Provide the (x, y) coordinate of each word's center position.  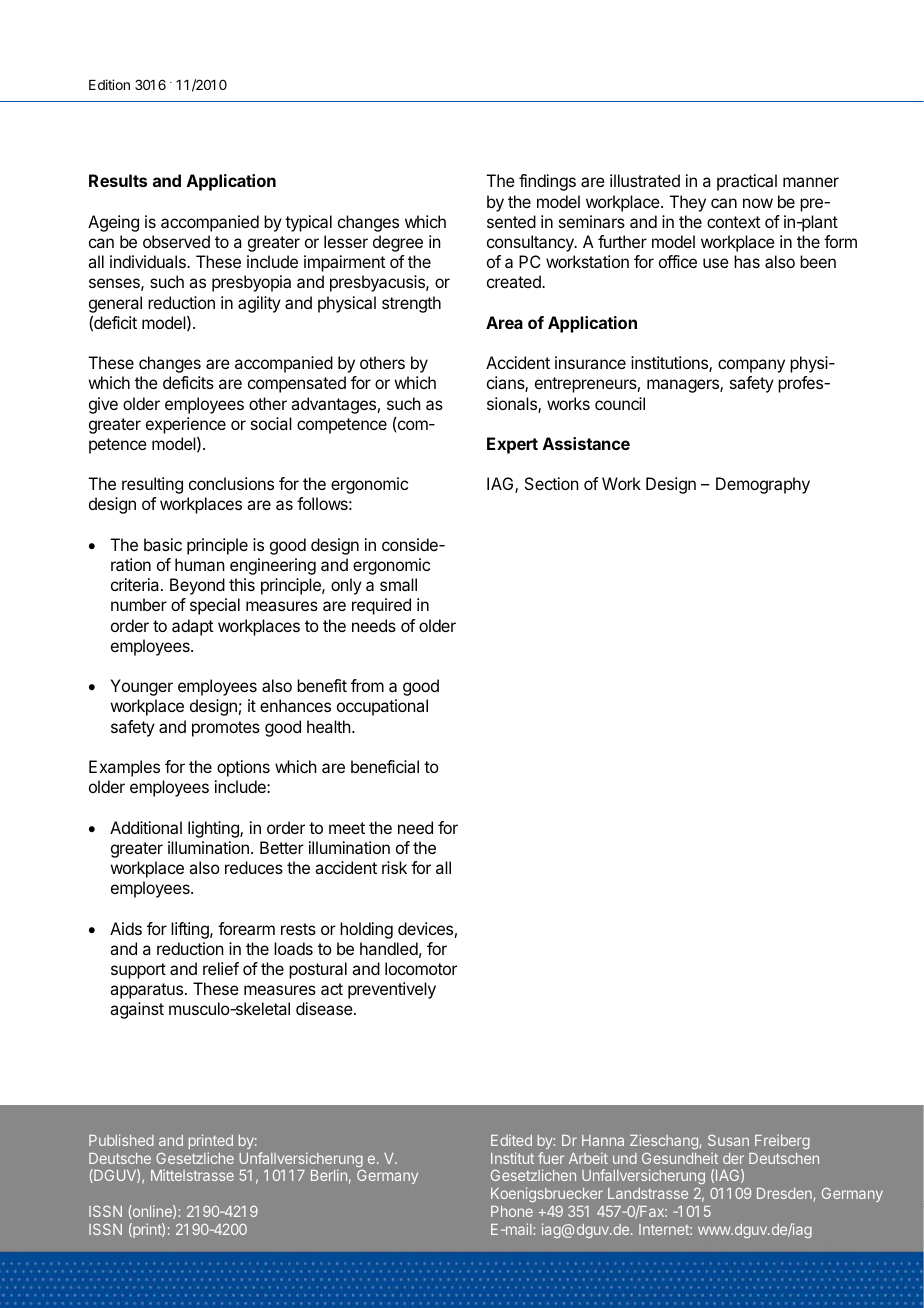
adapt (192, 627)
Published (121, 1140)
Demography (763, 485)
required (381, 606)
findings (547, 182)
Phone (512, 1211)
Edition (109, 84)
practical (747, 182)
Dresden (784, 1193)
